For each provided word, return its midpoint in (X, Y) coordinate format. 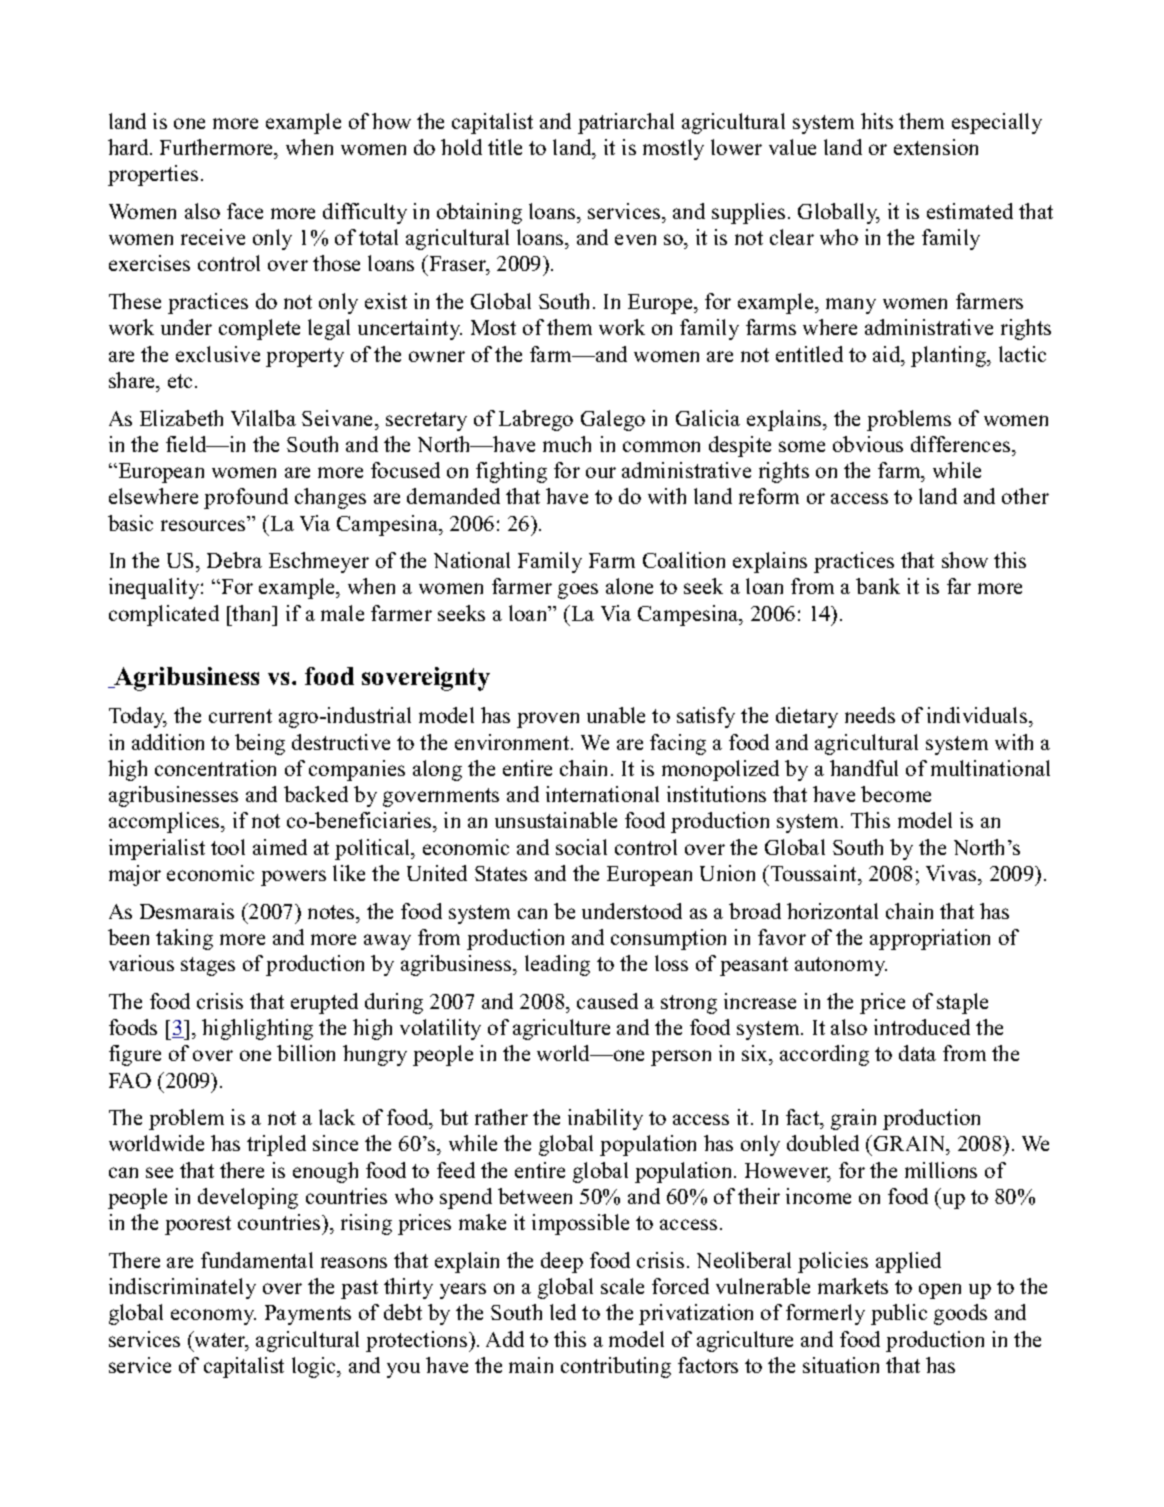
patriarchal (626, 123)
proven (548, 720)
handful (864, 768)
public (899, 1314)
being (260, 744)
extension (936, 147)
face (245, 211)
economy (213, 1317)
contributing (616, 1367)
